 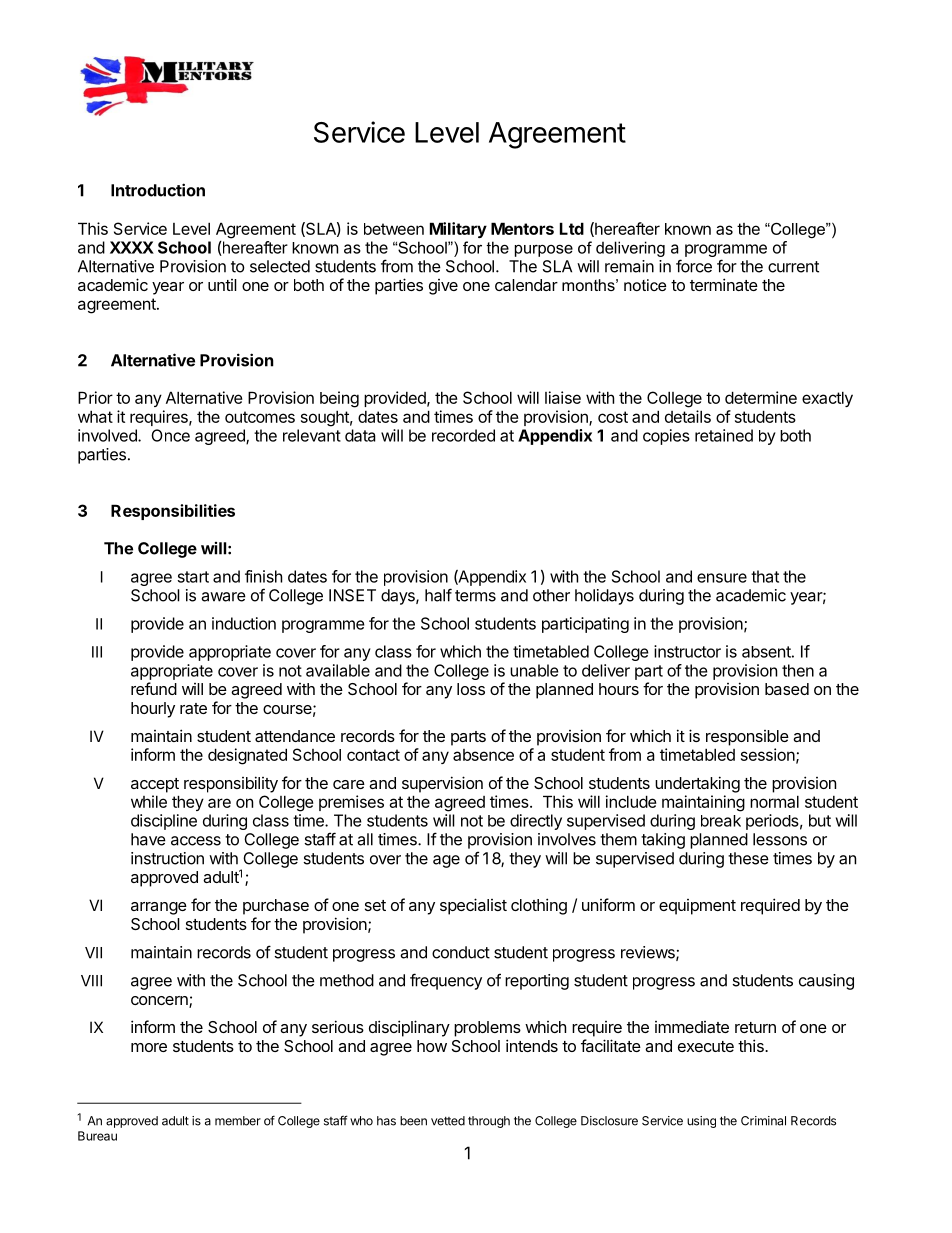 What do you see at coordinates (154, 688) in the document?
I see `refund` at bounding box center [154, 688].
